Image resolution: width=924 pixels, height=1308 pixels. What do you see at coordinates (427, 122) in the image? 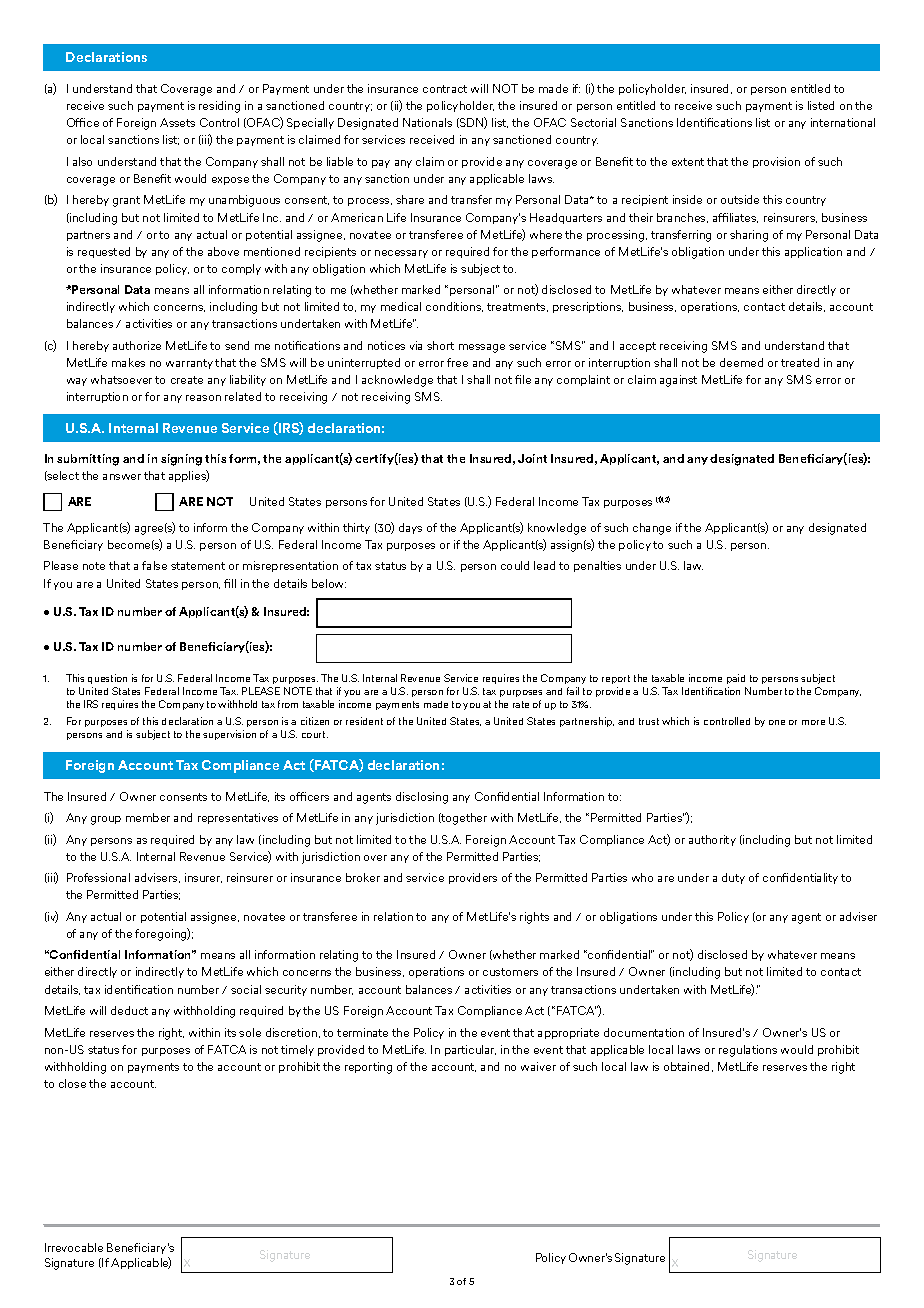
I see `Nationals` at bounding box center [427, 122].
